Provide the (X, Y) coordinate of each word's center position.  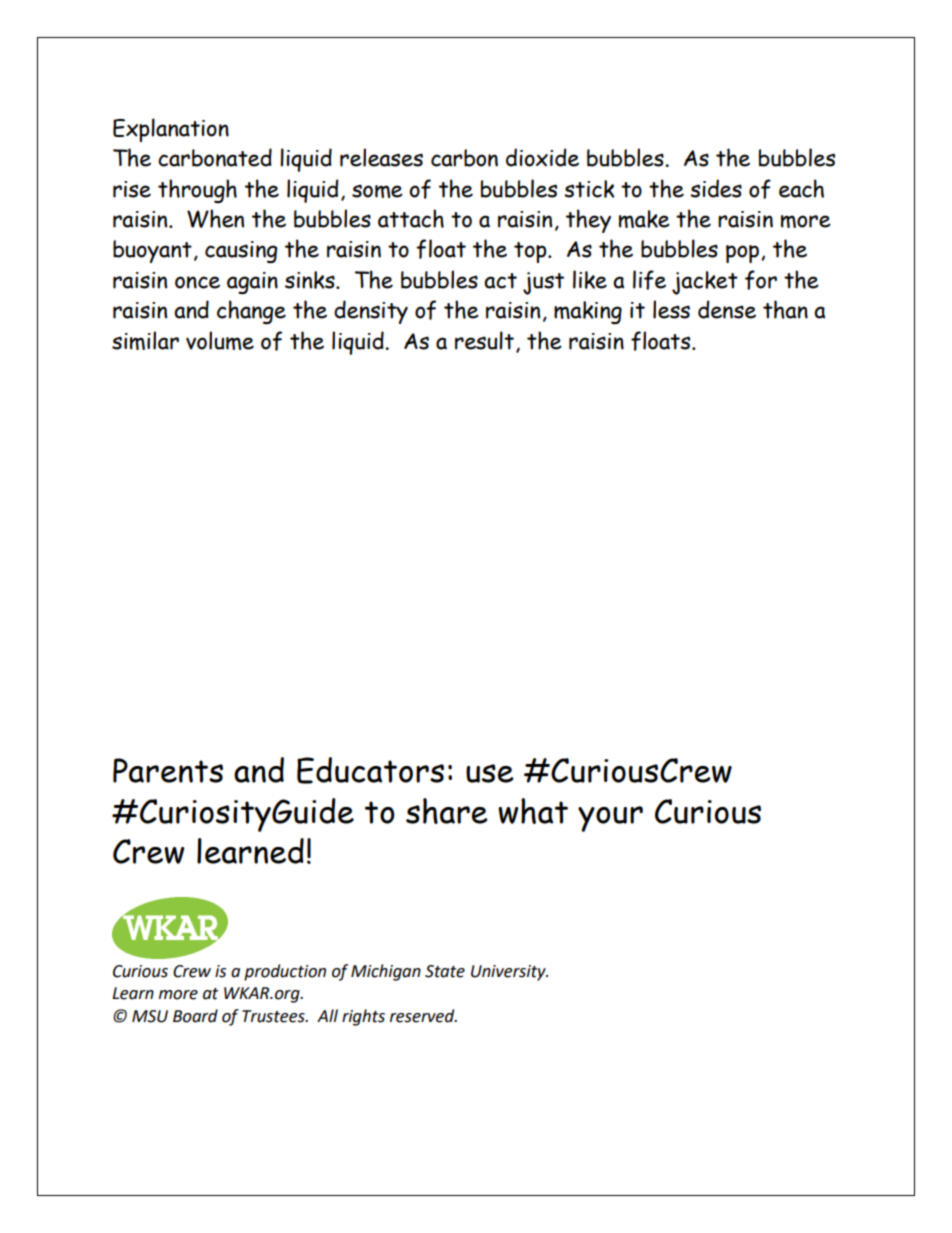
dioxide (542, 157)
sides (716, 188)
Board (195, 1016)
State (445, 971)
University (509, 973)
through (197, 191)
